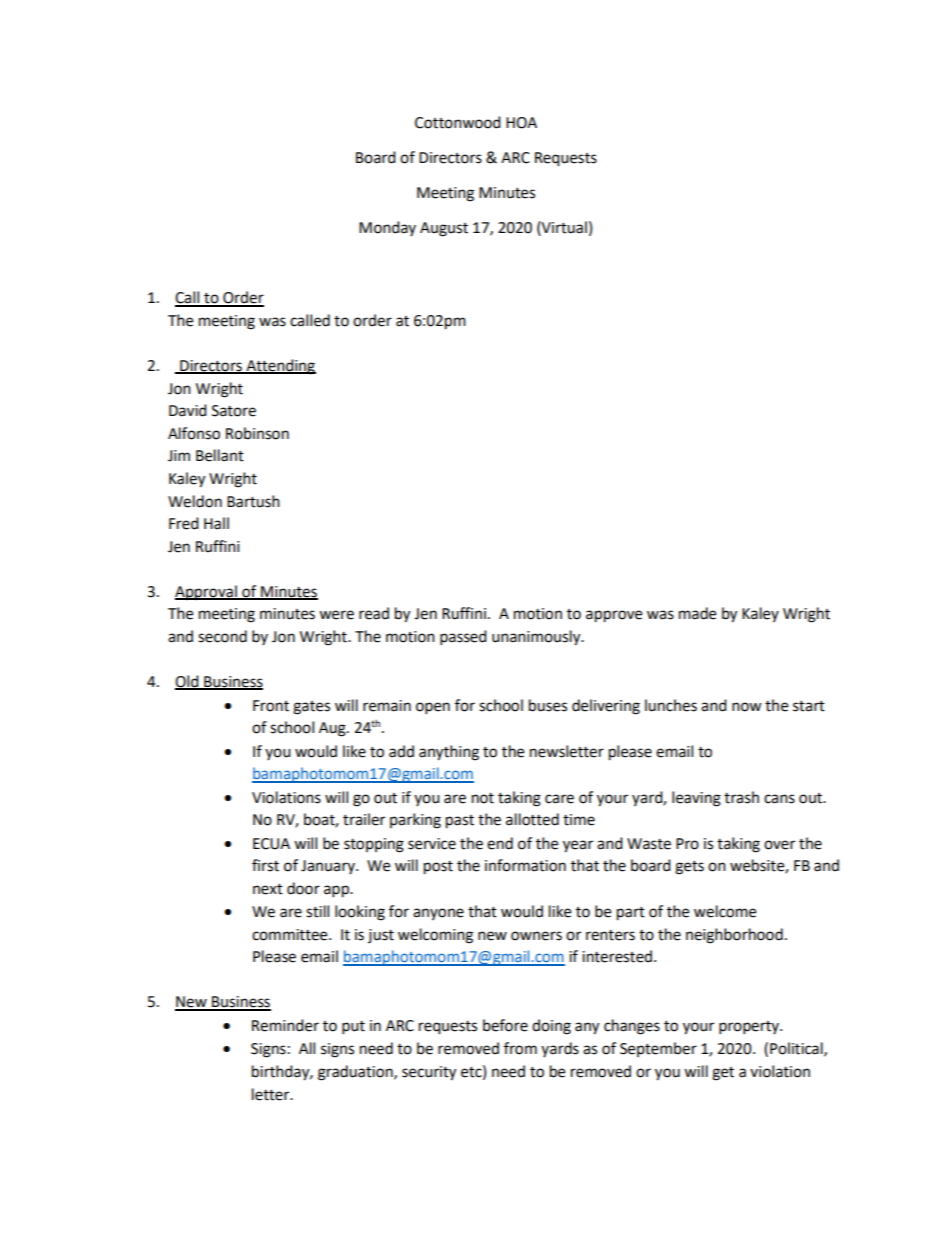 The width and height of the document is (952, 1233). What do you see at coordinates (280, 367) in the document?
I see `Attending` at bounding box center [280, 367].
